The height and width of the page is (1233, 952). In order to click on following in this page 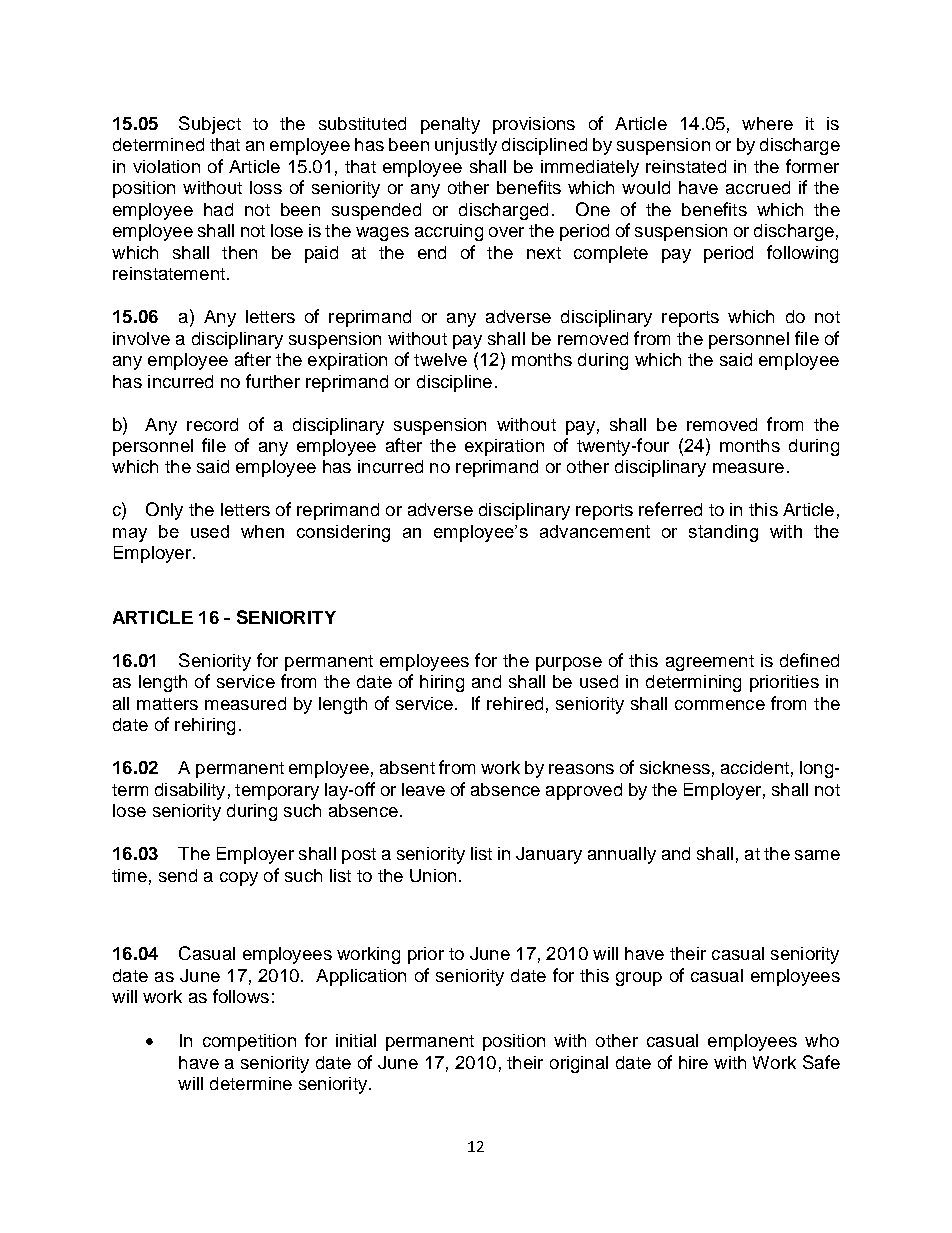, I will do `click(802, 254)`.
